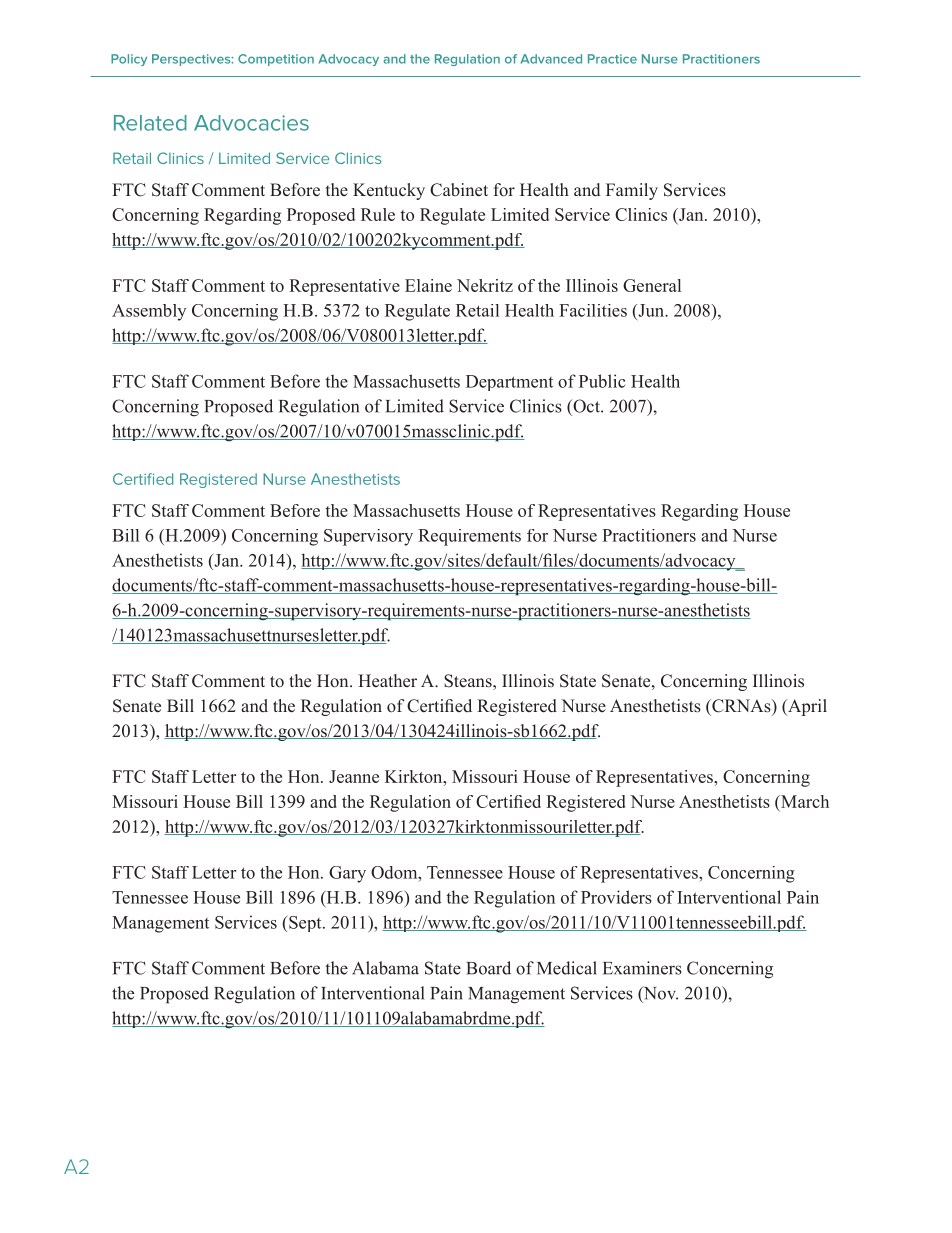 The width and height of the image is (952, 1233). I want to click on Practice, so click(612, 59).
